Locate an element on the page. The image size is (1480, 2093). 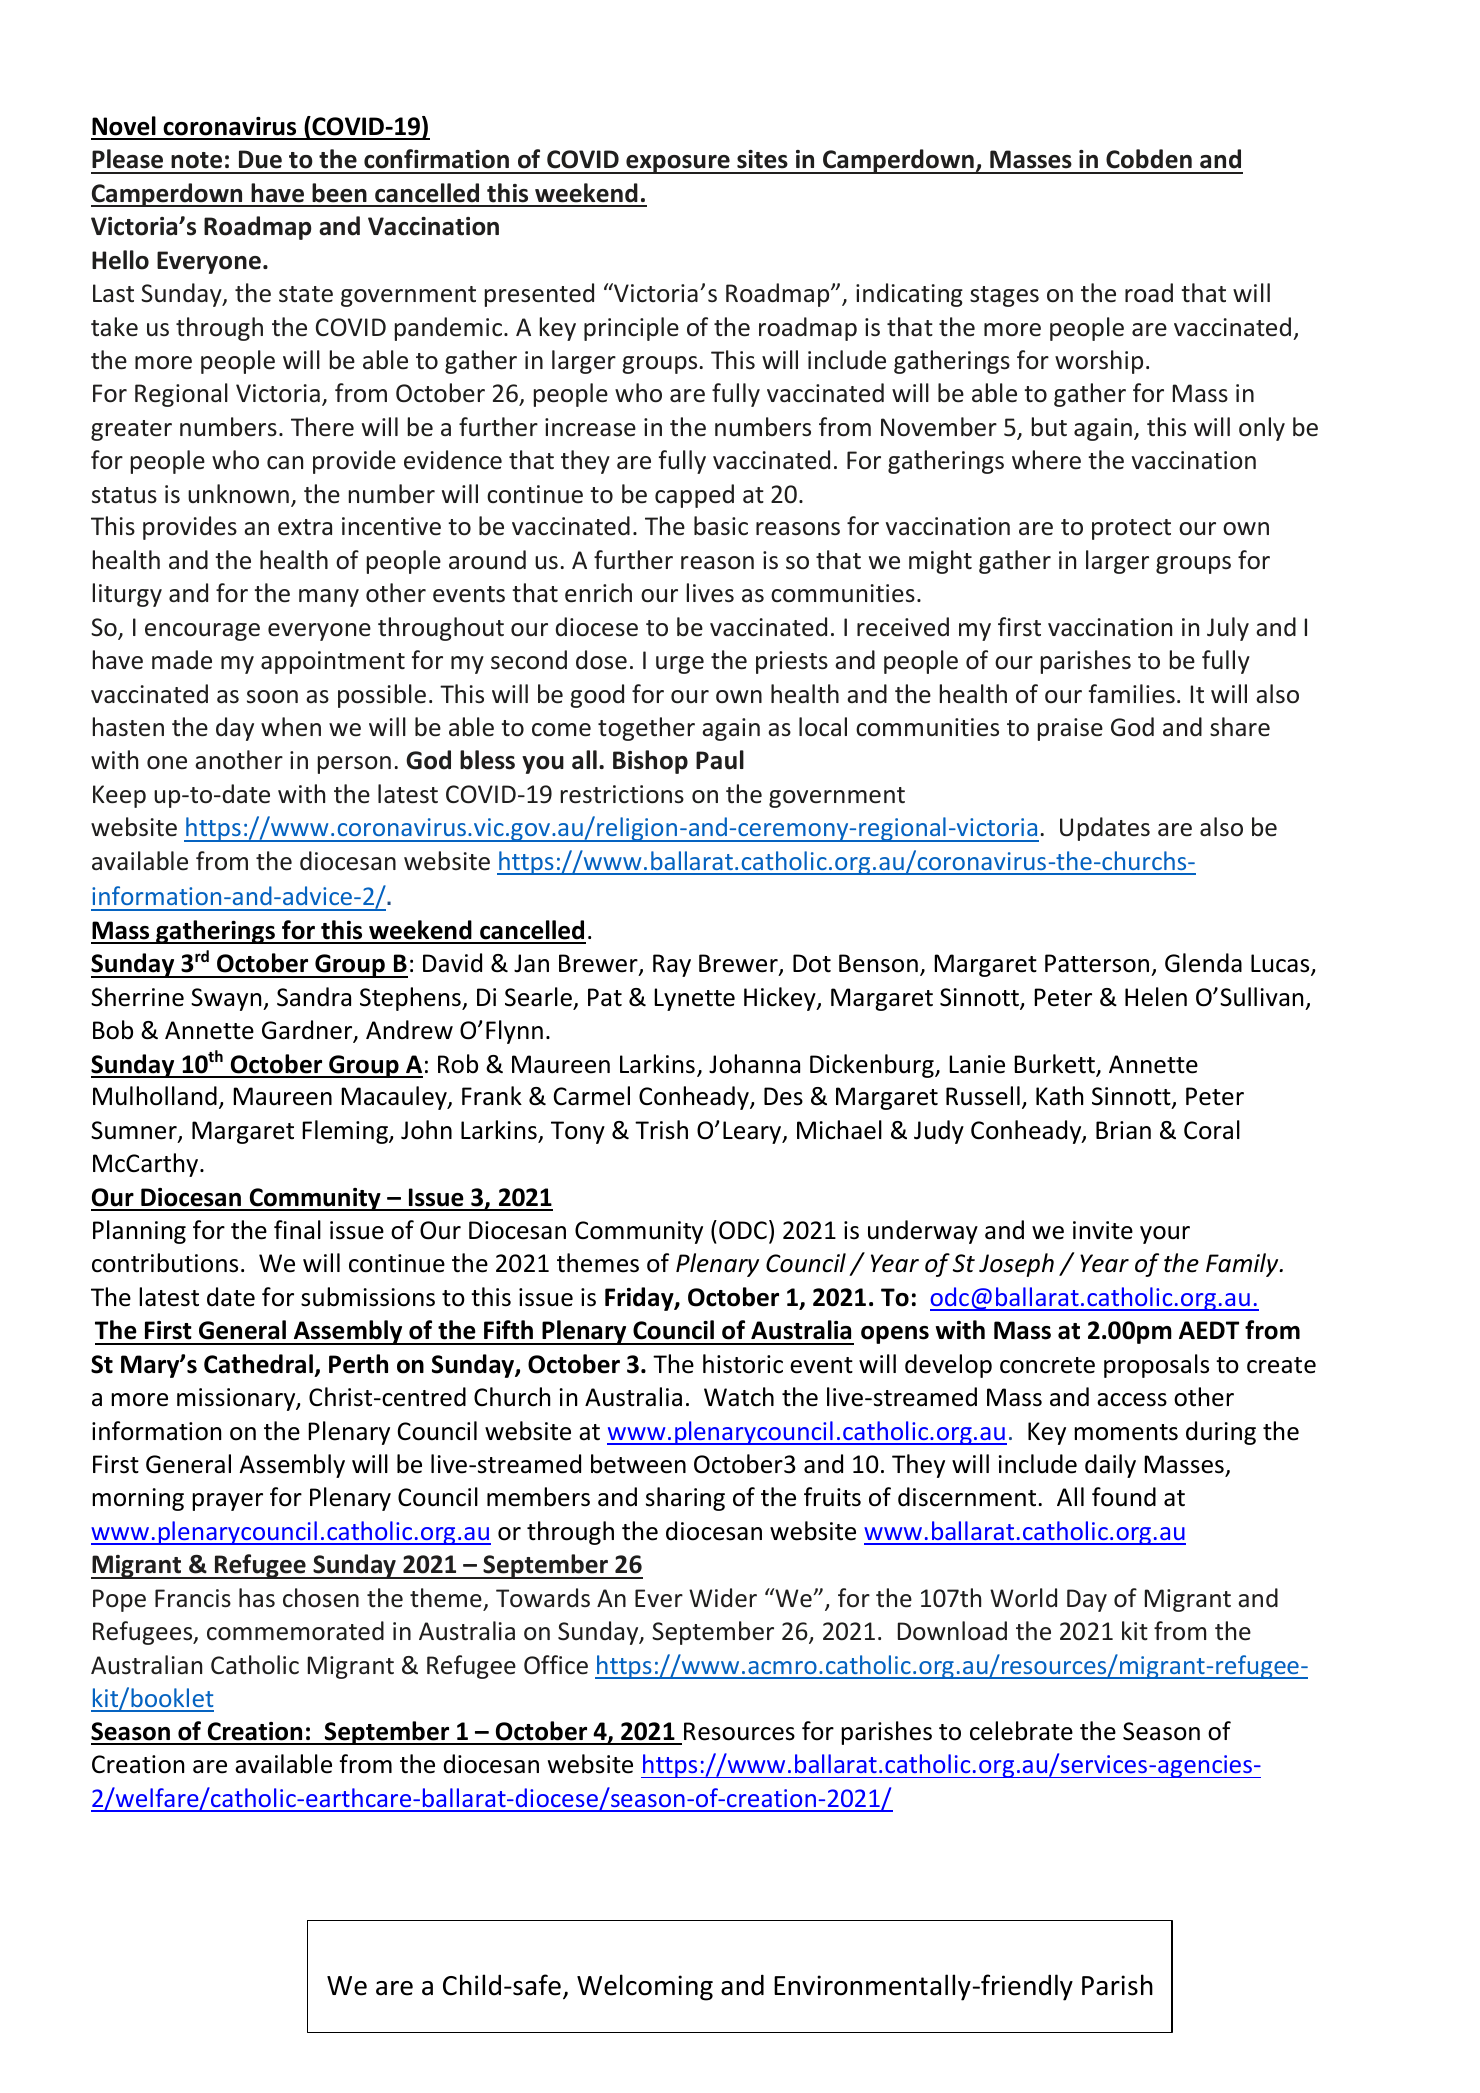
Brian is located at coordinates (1123, 1130).
